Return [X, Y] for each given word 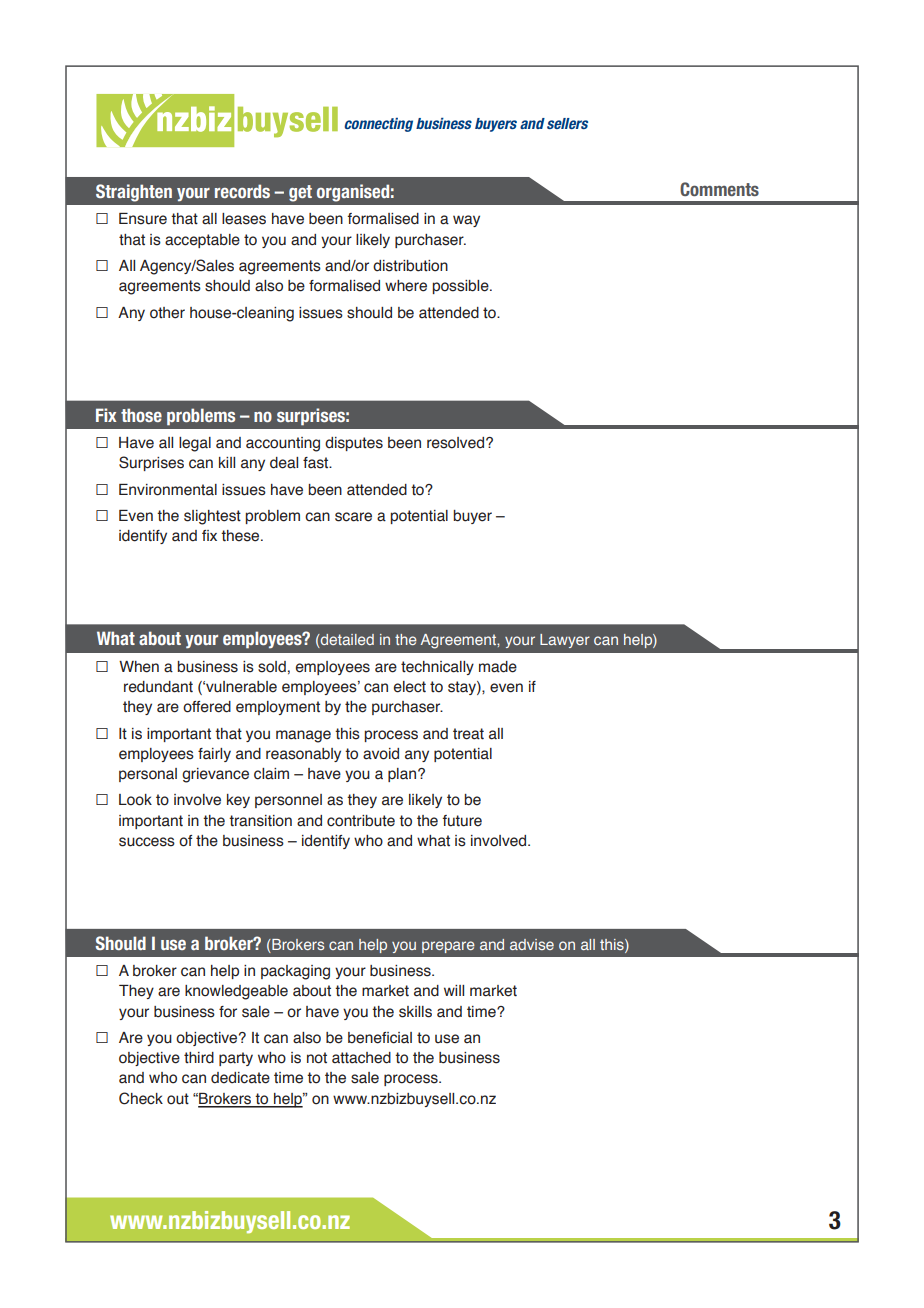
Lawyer [565, 641]
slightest [212, 517]
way [466, 221]
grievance [215, 775]
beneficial [380, 1038]
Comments [719, 189]
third [199, 1058]
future [462, 821]
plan [402, 775]
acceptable [202, 241]
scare [353, 517]
